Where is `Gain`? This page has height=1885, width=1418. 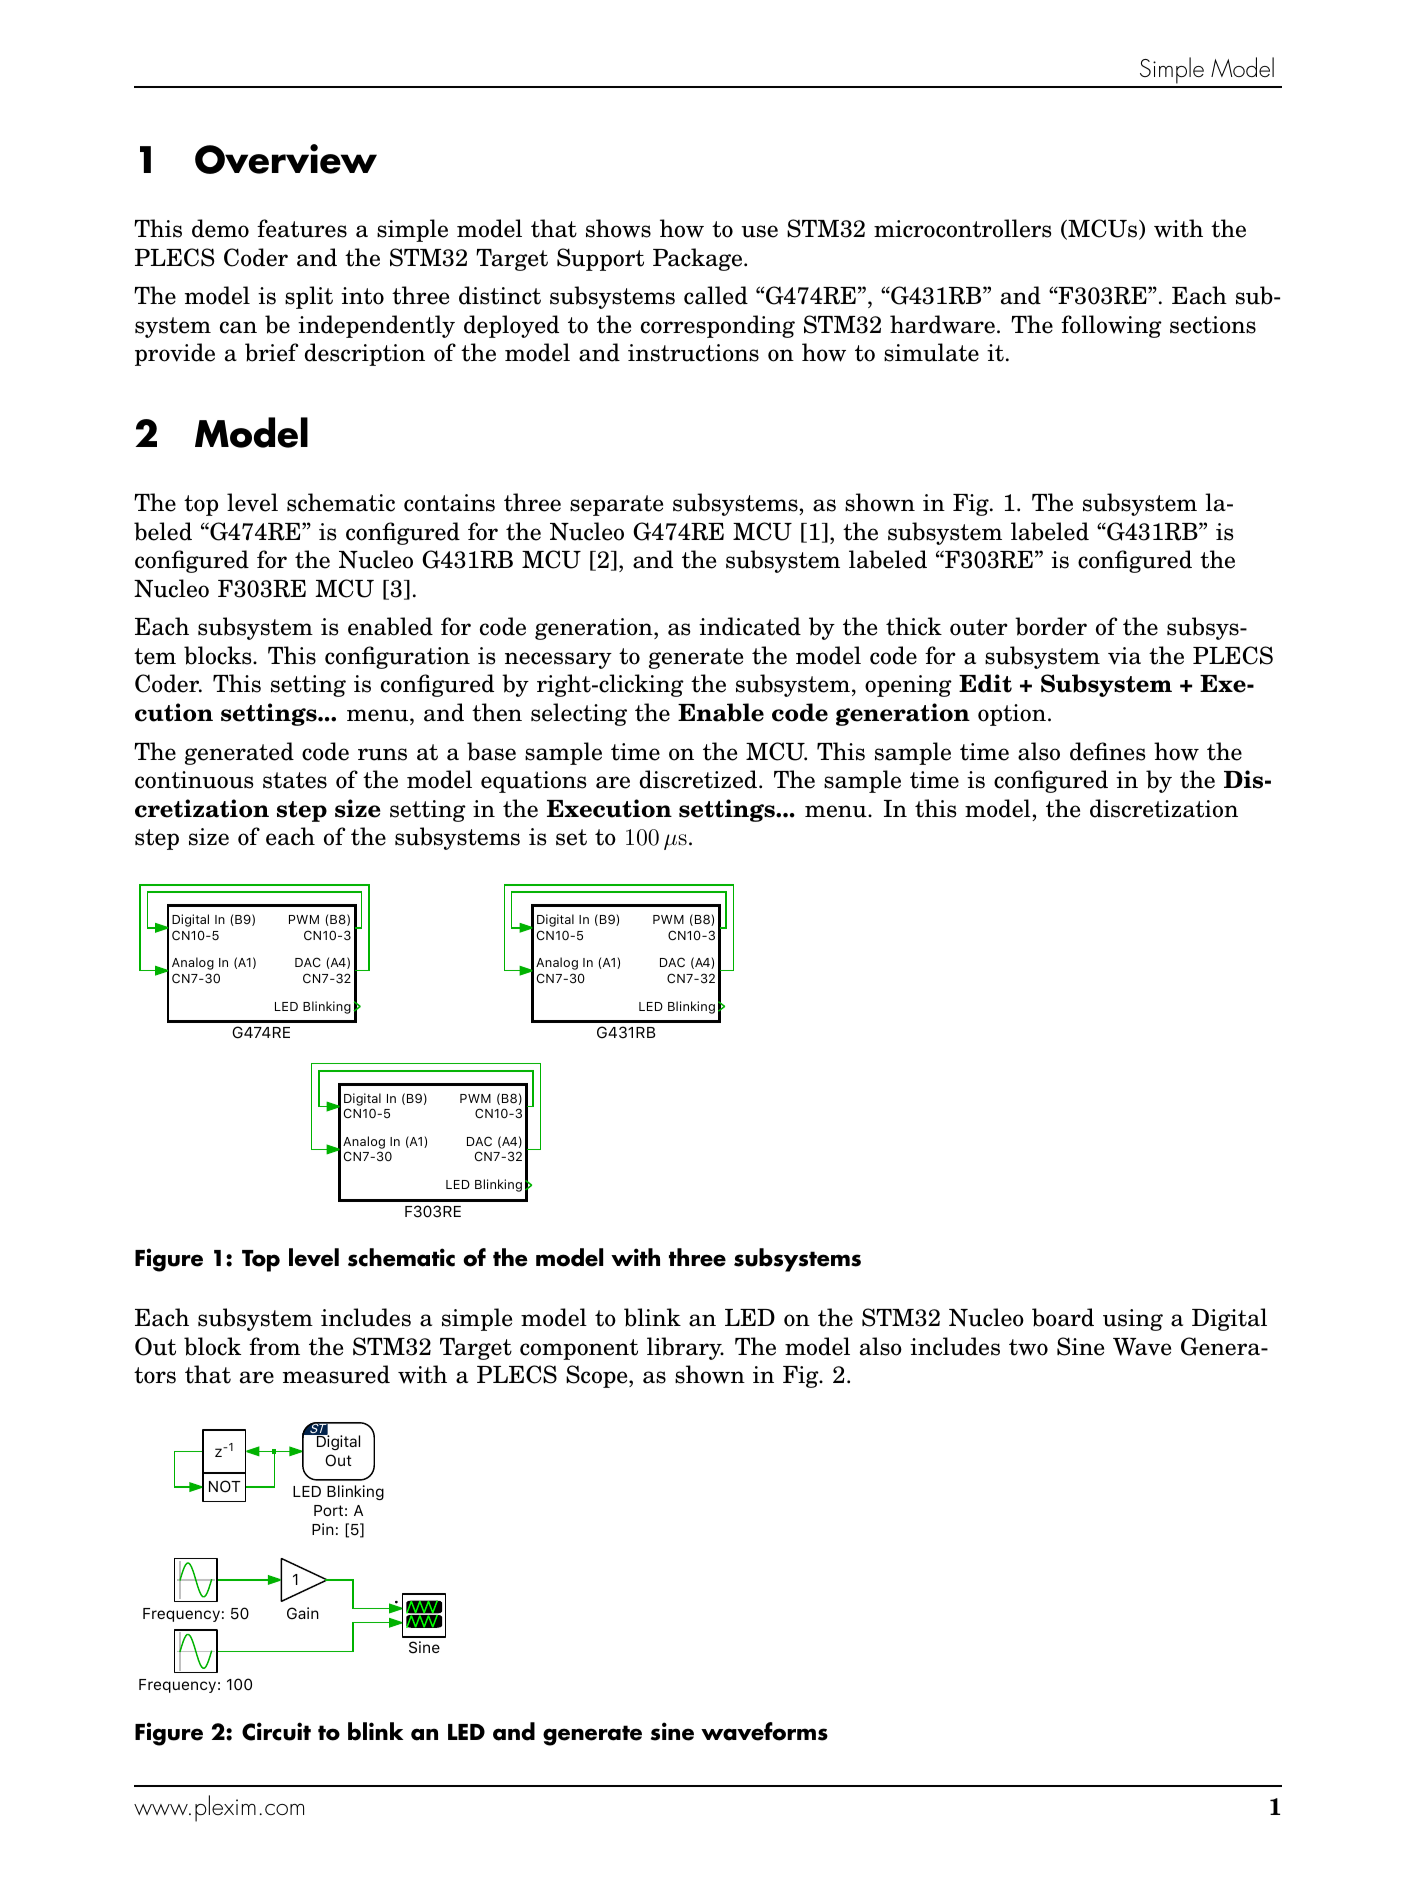 Gain is located at coordinates (303, 1613).
